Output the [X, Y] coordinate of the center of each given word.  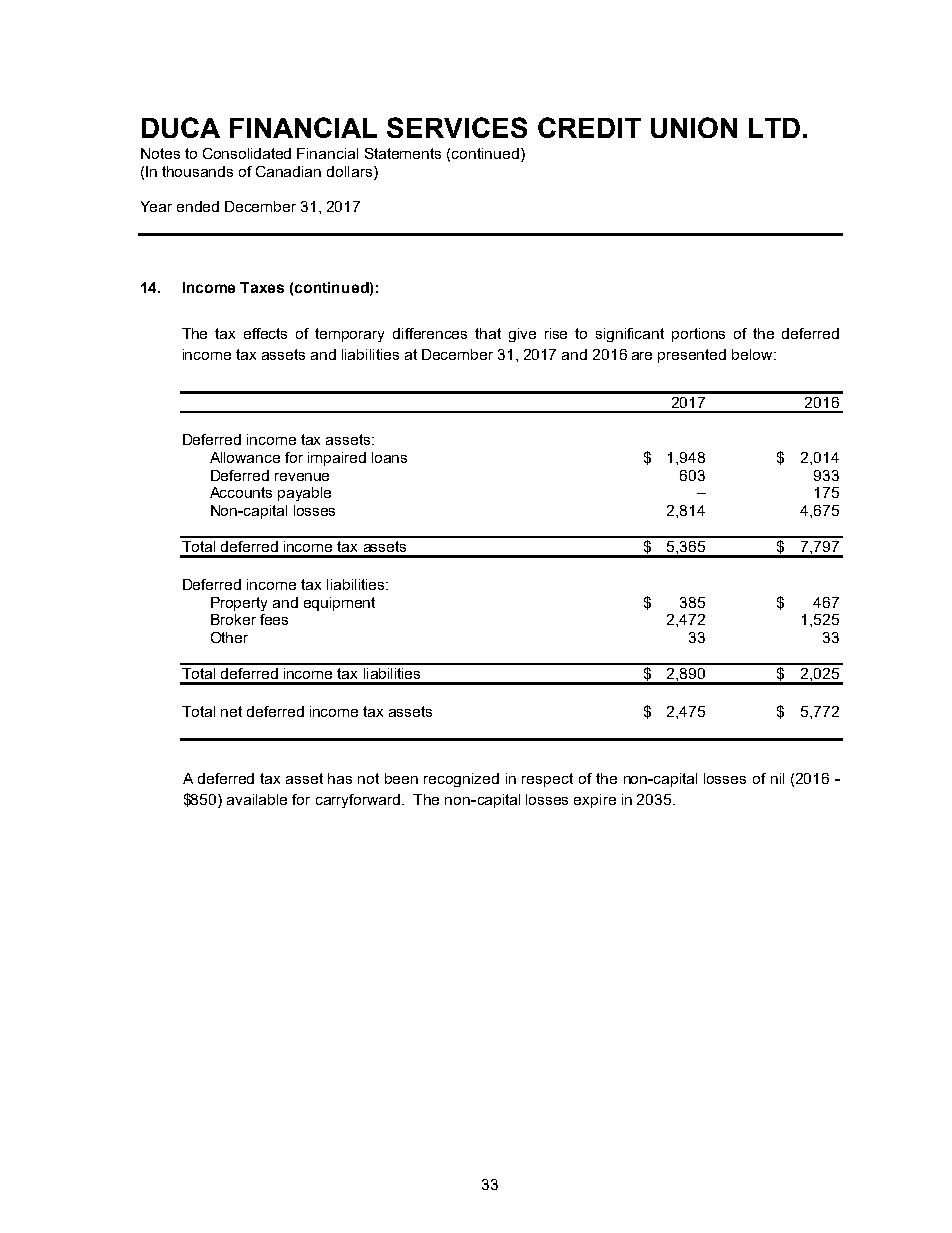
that [488, 333]
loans [389, 457]
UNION [694, 127]
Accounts [241, 492]
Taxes [262, 287]
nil [777, 778]
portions [698, 335]
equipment [339, 604]
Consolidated [247, 153]
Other [229, 637]
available [257, 799]
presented [692, 356]
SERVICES [457, 127]
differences [430, 333]
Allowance [245, 457]
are [642, 356]
